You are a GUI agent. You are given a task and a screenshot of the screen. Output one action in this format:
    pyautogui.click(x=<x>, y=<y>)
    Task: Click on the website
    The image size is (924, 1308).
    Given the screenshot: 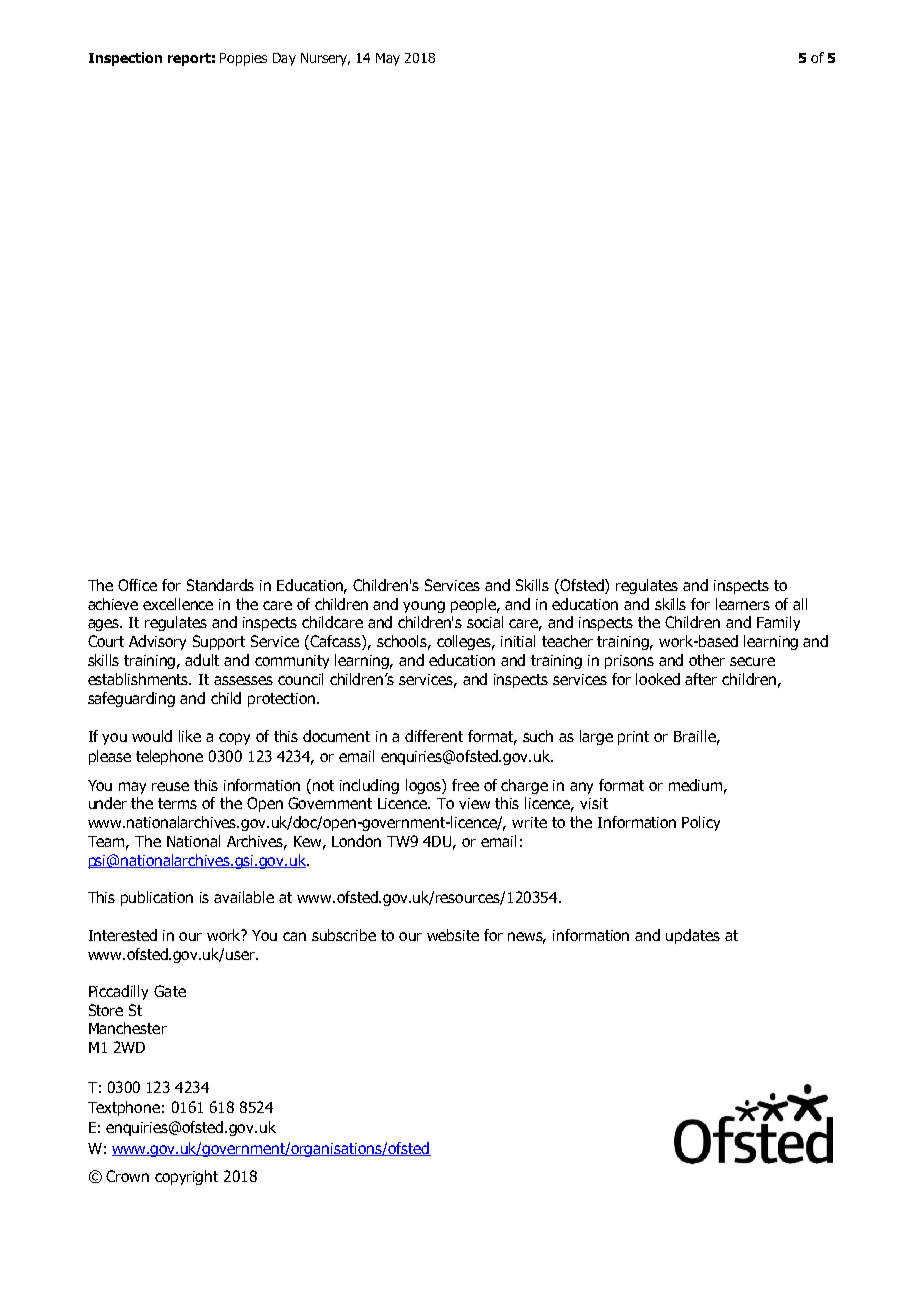 What is the action you would take?
    pyautogui.click(x=453, y=935)
